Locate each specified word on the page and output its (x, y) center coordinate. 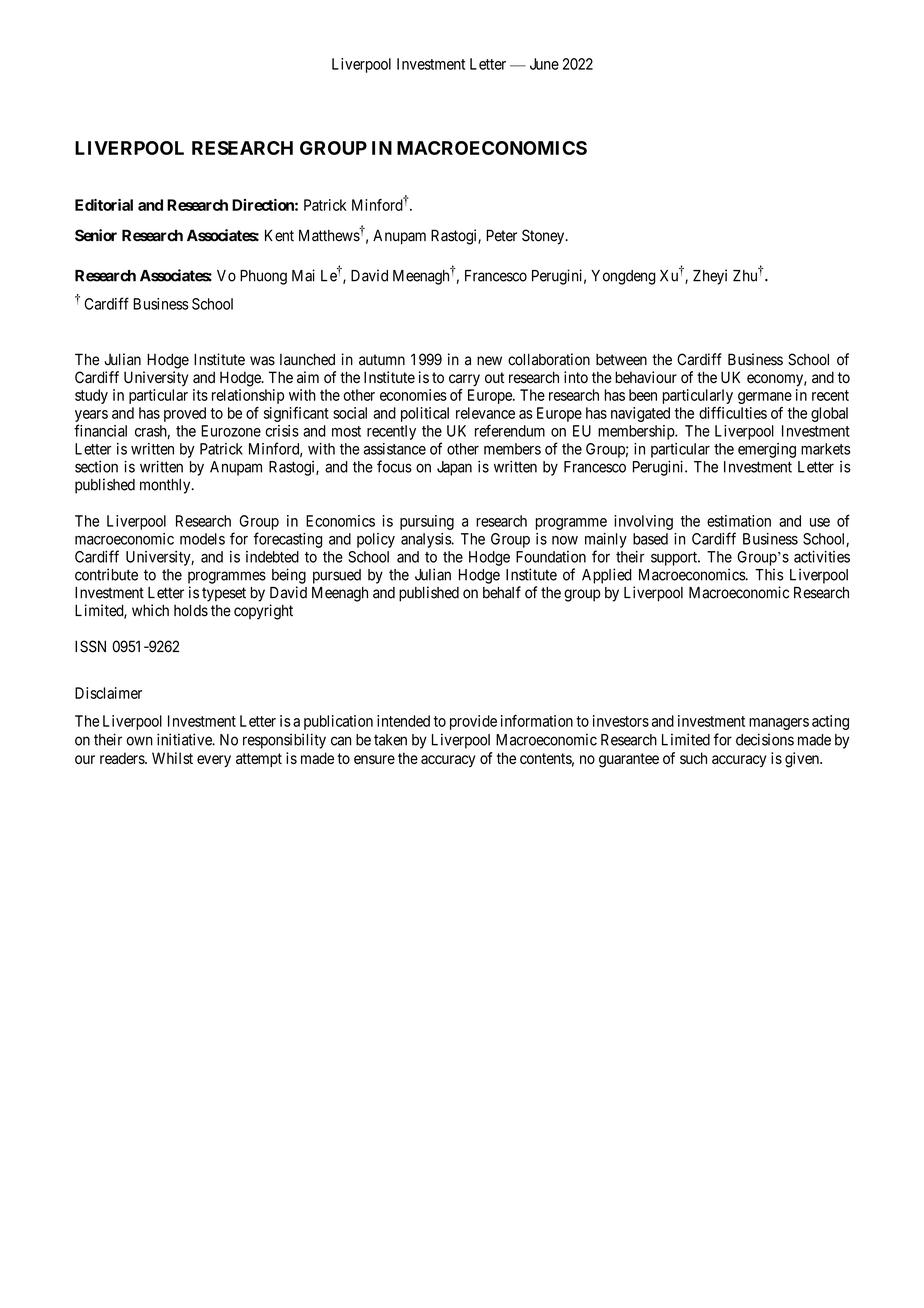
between (621, 360)
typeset (224, 594)
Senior (96, 235)
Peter (501, 235)
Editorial (104, 205)
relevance (485, 413)
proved (185, 414)
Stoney (544, 237)
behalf (502, 592)
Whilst (172, 758)
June (544, 64)
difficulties (733, 413)
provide (473, 722)
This (769, 574)
